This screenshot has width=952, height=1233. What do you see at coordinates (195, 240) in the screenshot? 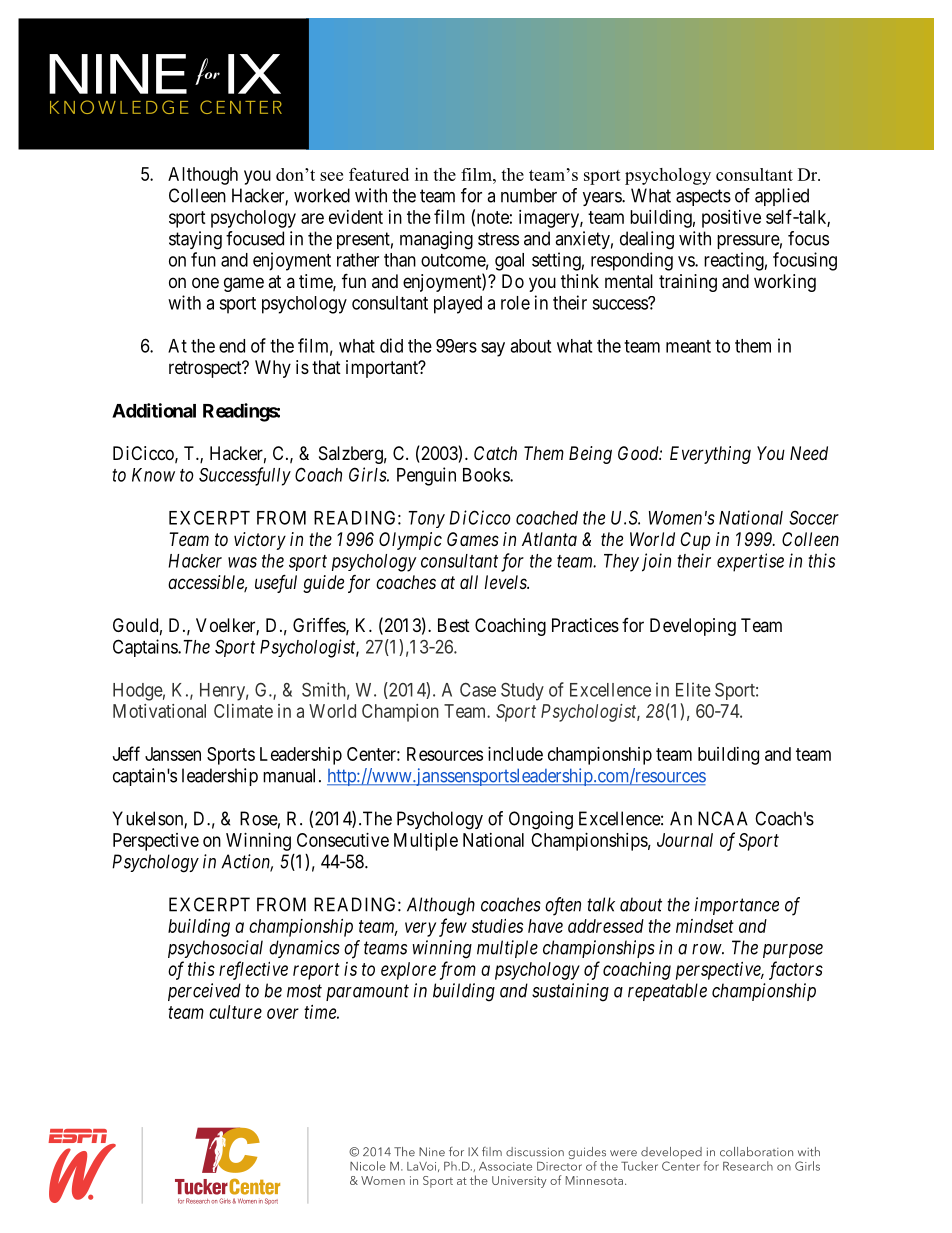
I see `staying` at bounding box center [195, 240].
